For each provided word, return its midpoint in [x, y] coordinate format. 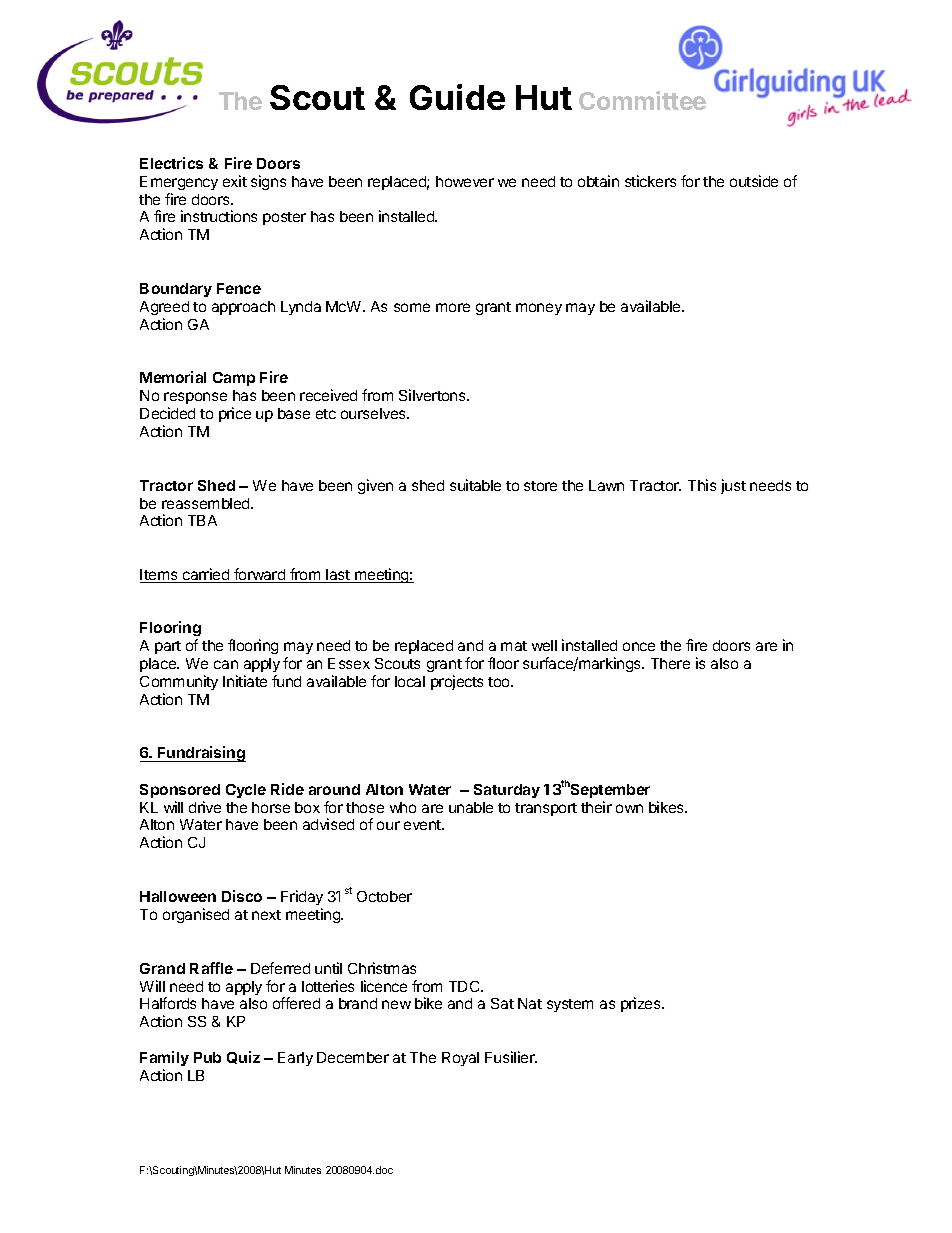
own [629, 808]
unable [471, 807]
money [539, 309]
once [639, 646]
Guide [457, 97]
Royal [460, 1059]
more [453, 307]
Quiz [243, 1057]
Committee [642, 100]
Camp [234, 379]
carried [206, 575]
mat [514, 646]
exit [235, 181]
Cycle [246, 791]
